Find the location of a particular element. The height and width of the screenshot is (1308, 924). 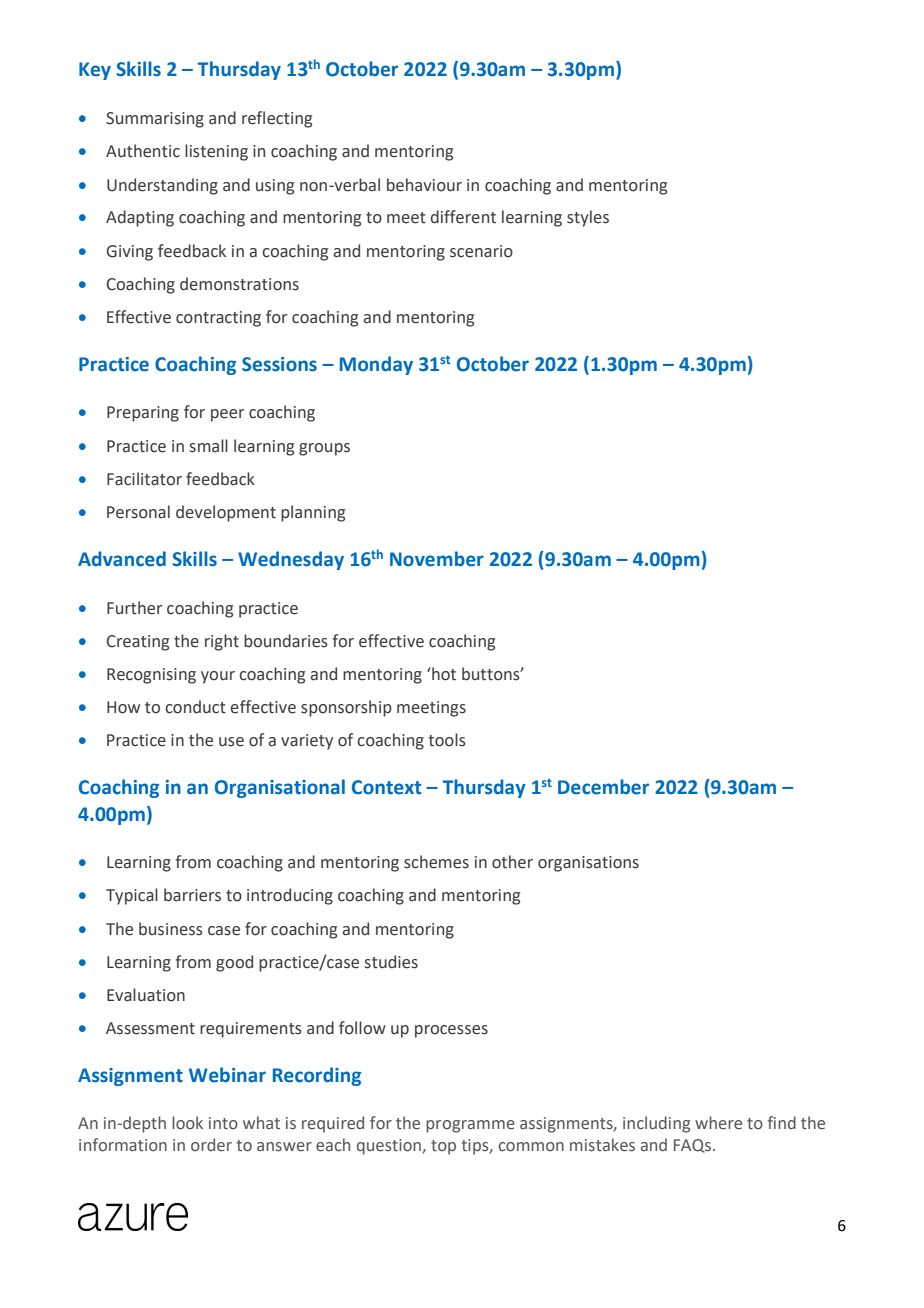

styles is located at coordinates (588, 218).
